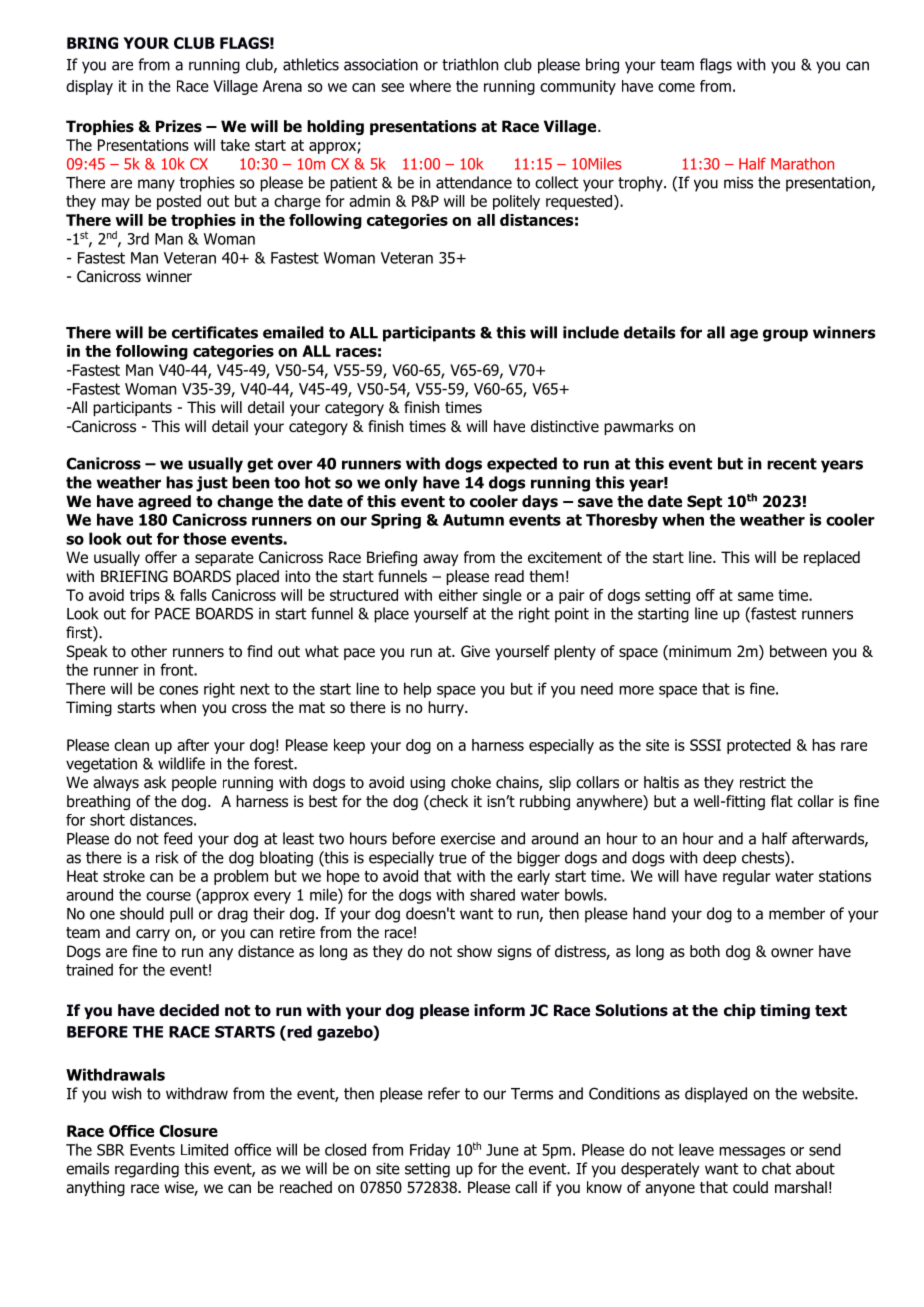 This image has width=924, height=1307. What do you see at coordinates (522, 465) in the image?
I see `expected` at bounding box center [522, 465].
